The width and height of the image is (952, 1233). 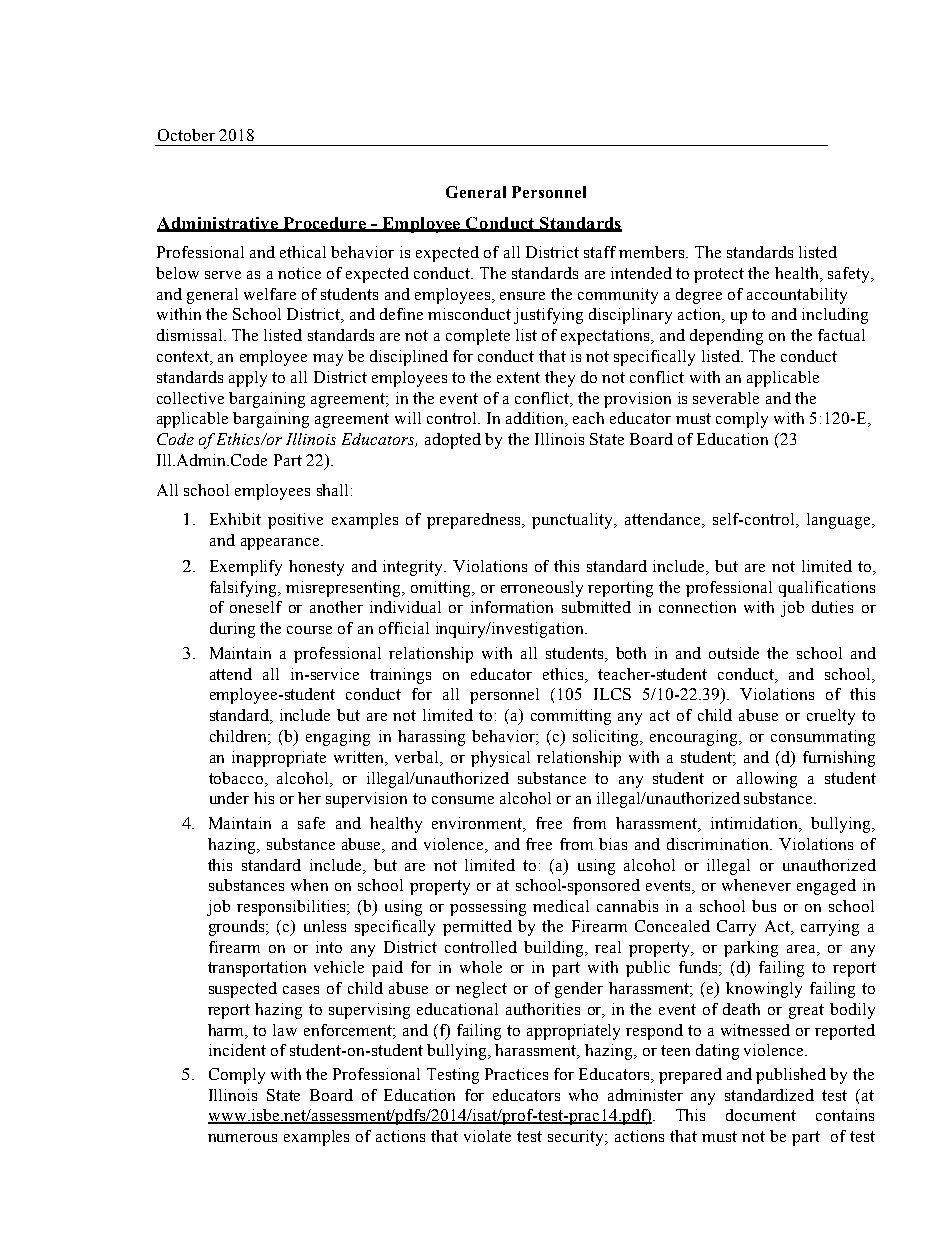 What do you see at coordinates (518, 377) in the image?
I see `extent` at bounding box center [518, 377].
